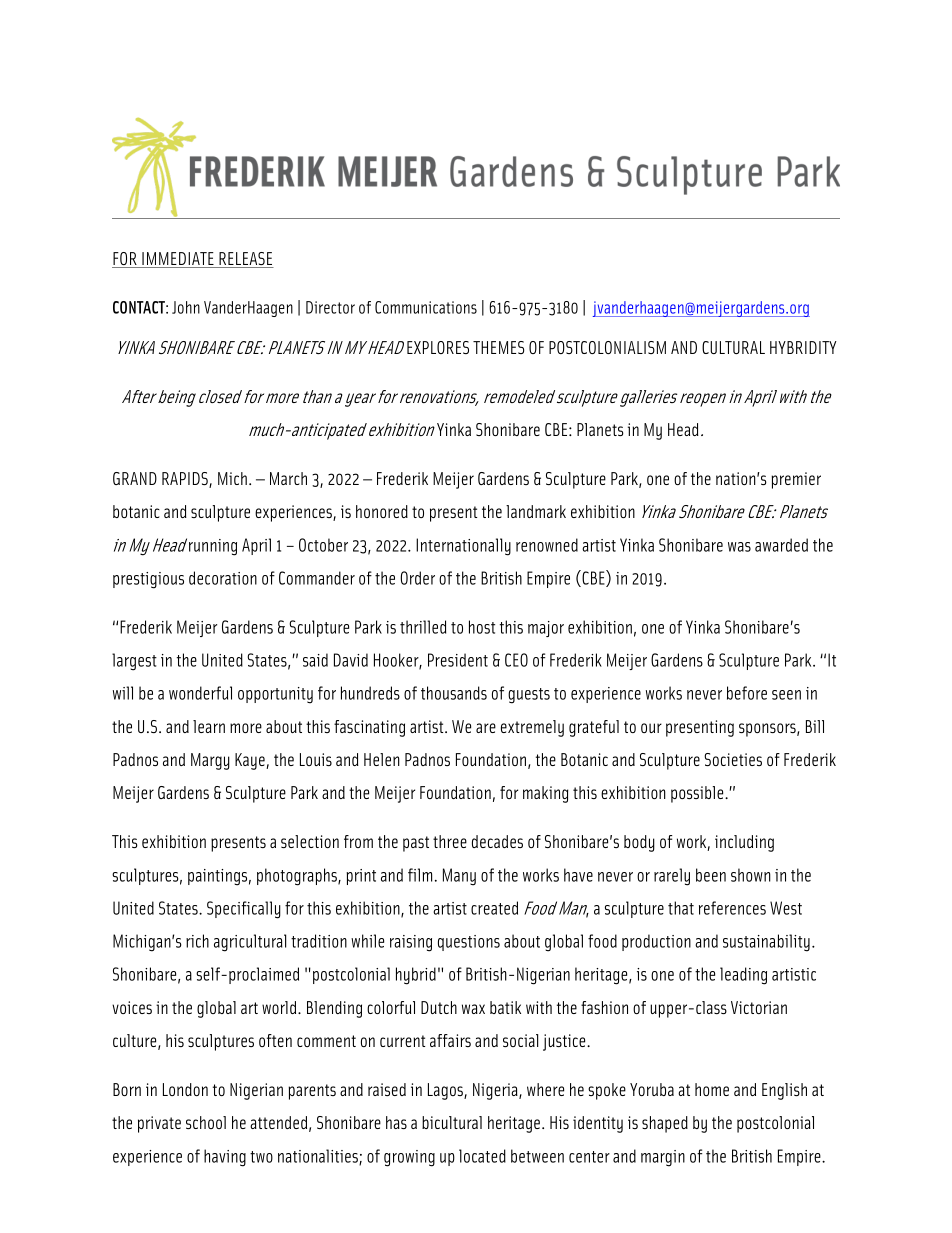  What do you see at coordinates (206, 1122) in the screenshot?
I see `school` at bounding box center [206, 1122].
